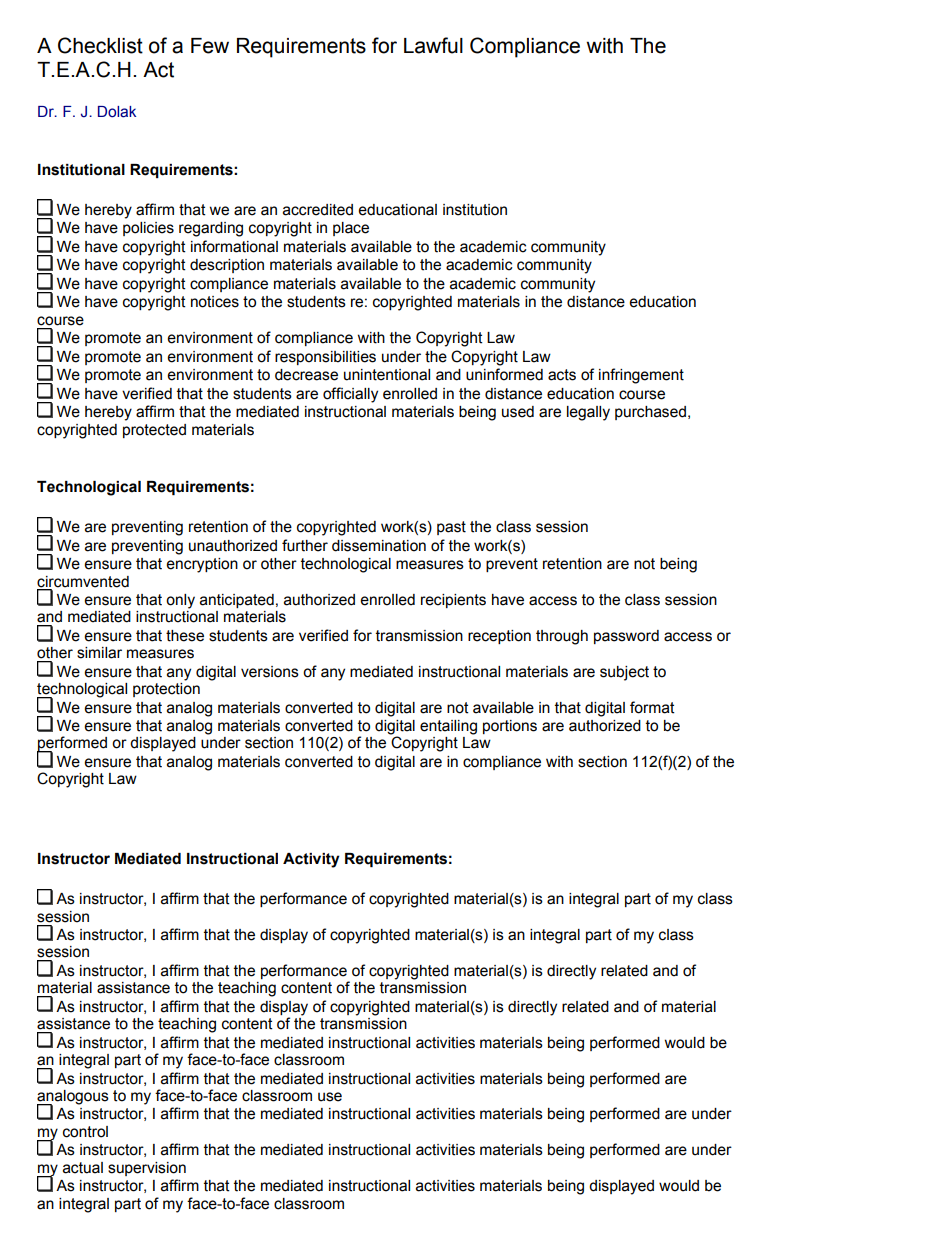 The image size is (952, 1233). I want to click on Checklist, so click(100, 45).
